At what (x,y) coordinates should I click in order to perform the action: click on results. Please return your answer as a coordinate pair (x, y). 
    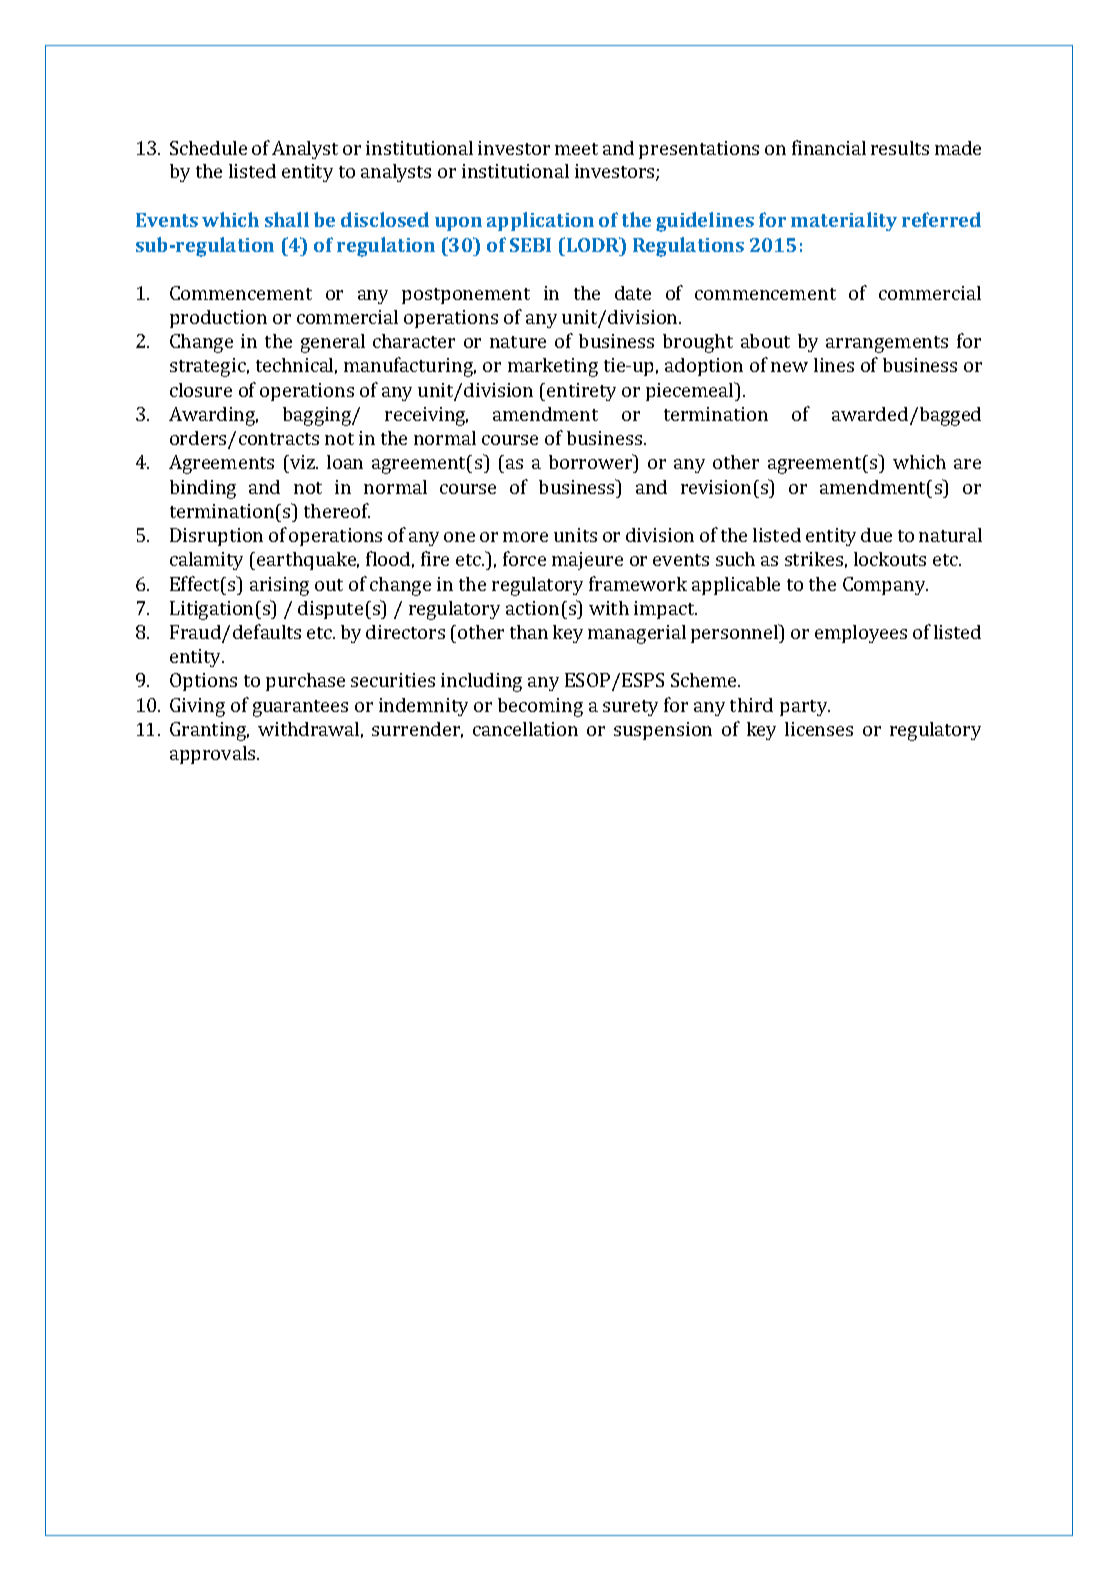
    Looking at the image, I should click on (900, 148).
